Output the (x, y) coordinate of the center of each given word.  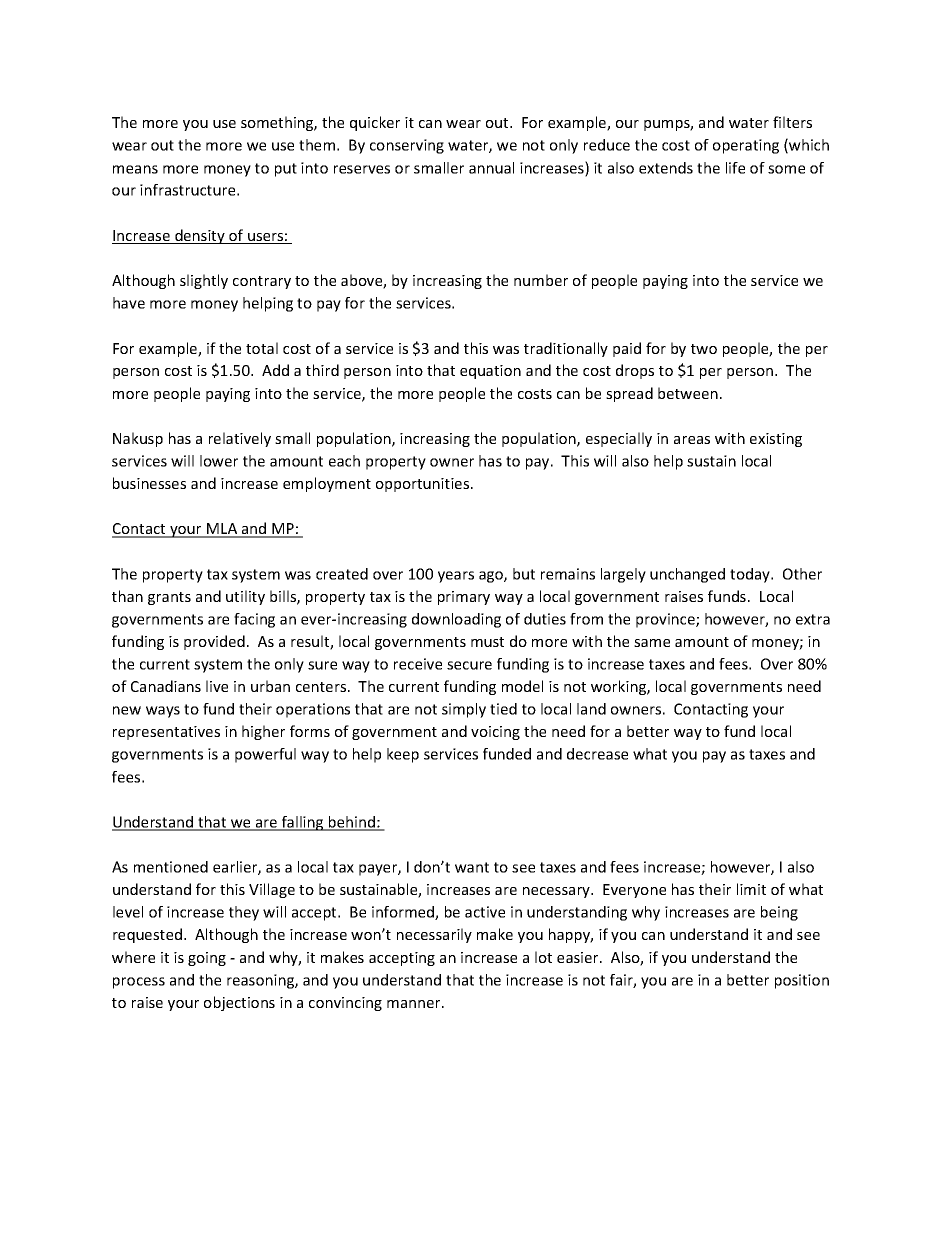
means (135, 169)
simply (464, 710)
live (217, 686)
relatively (240, 439)
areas (692, 440)
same (652, 643)
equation (490, 372)
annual (491, 168)
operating (746, 146)
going (207, 959)
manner (415, 1004)
